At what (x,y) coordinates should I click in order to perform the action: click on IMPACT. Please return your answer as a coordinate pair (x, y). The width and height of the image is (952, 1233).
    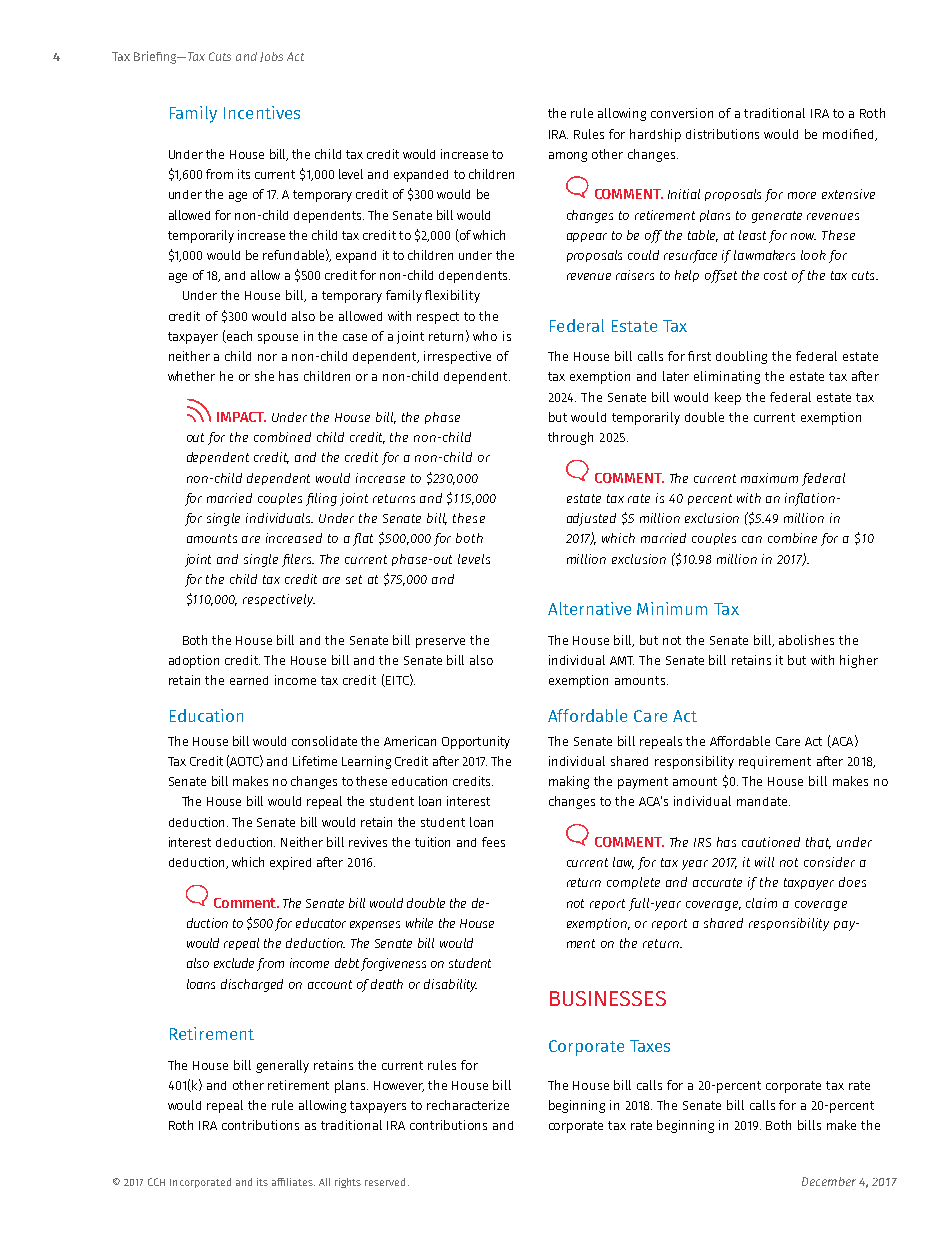
    Looking at the image, I should click on (241, 417).
